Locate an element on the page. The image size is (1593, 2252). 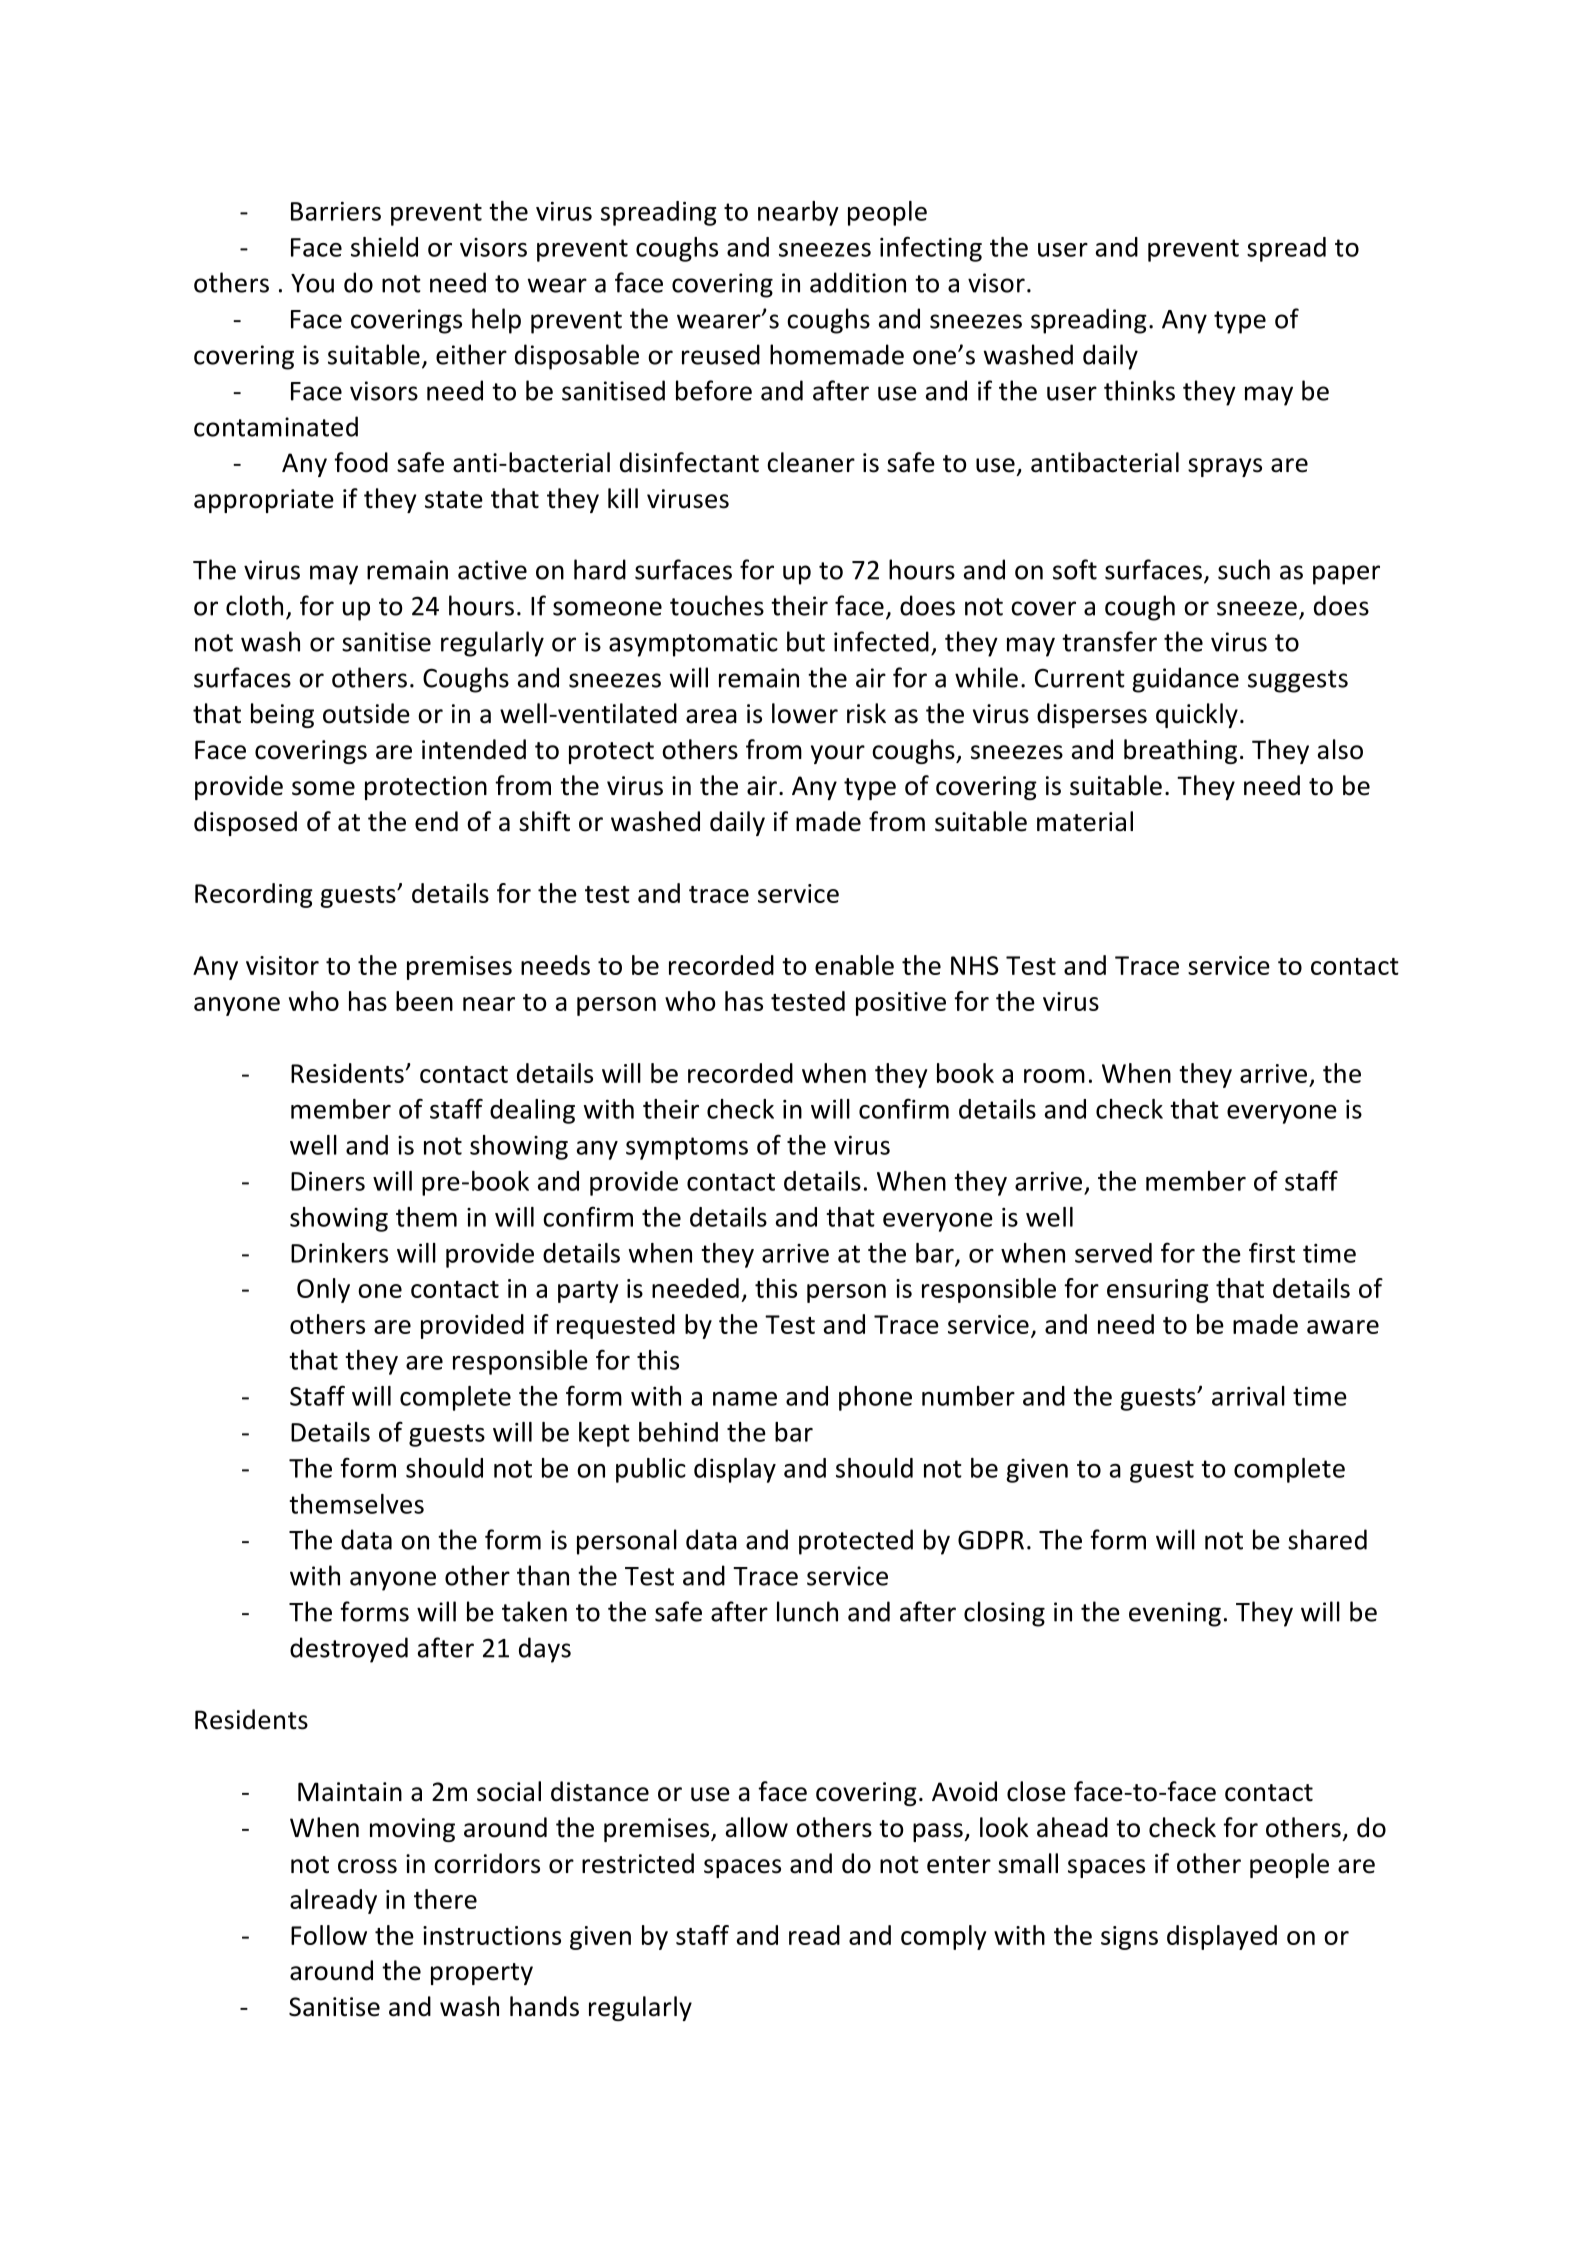
ensuring is located at coordinates (1158, 1291).
